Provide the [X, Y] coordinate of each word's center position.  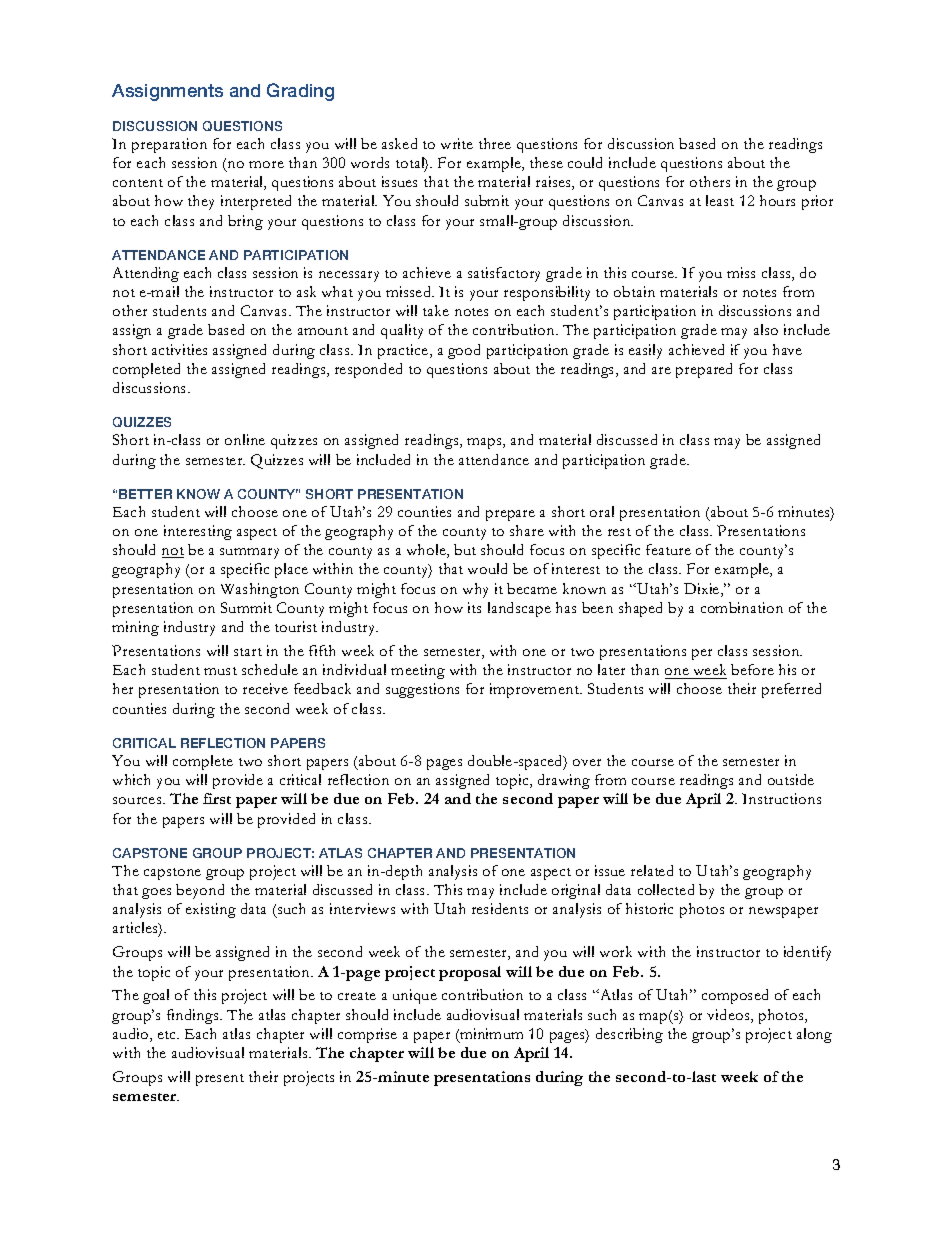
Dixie [703, 590]
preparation [169, 145]
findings [194, 1016]
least [720, 200]
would [487, 568]
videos [729, 1016]
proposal [470, 973]
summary [249, 553]
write [457, 143]
